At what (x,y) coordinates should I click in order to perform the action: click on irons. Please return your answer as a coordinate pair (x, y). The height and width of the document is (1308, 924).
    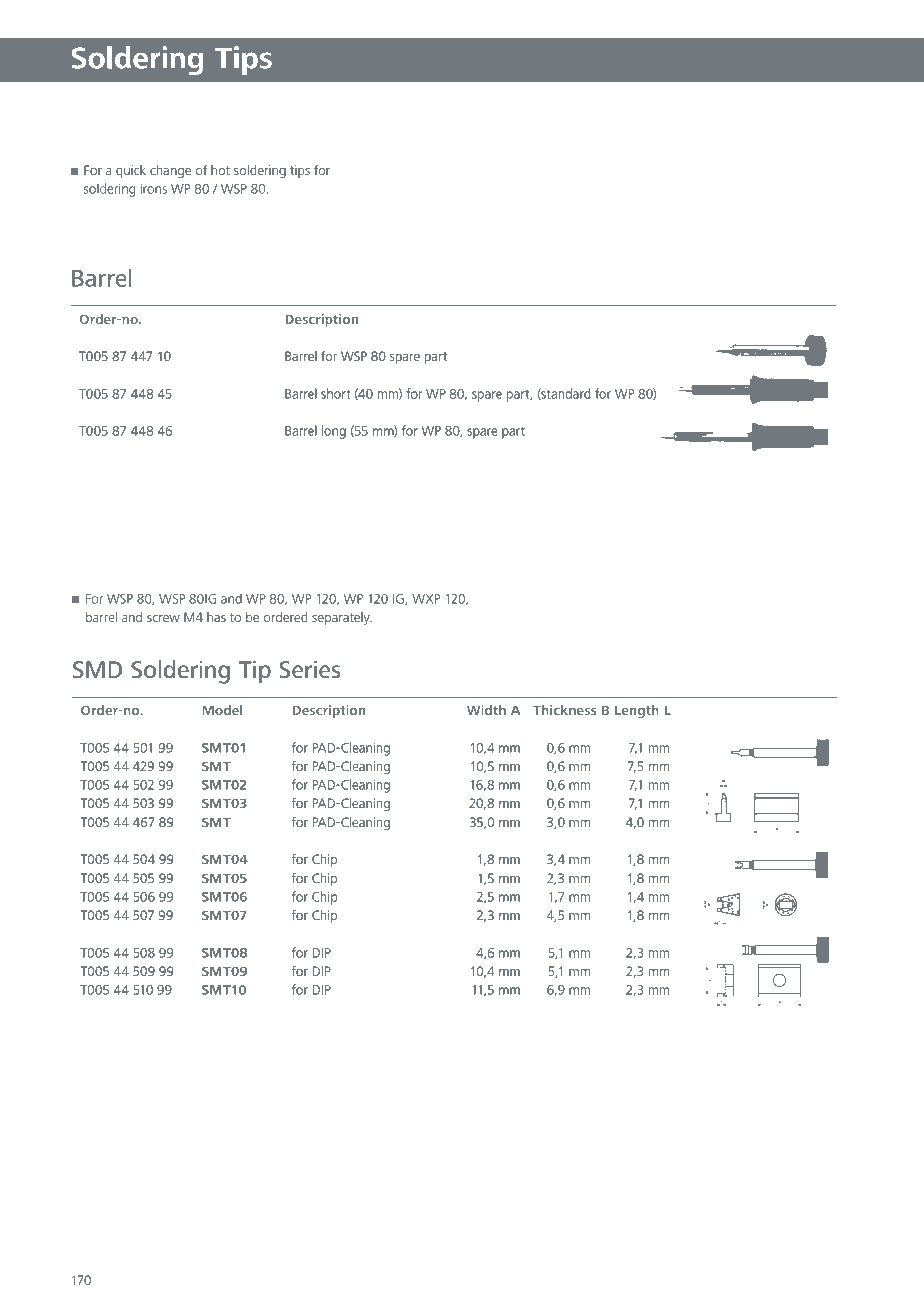
    Looking at the image, I should click on (154, 189).
